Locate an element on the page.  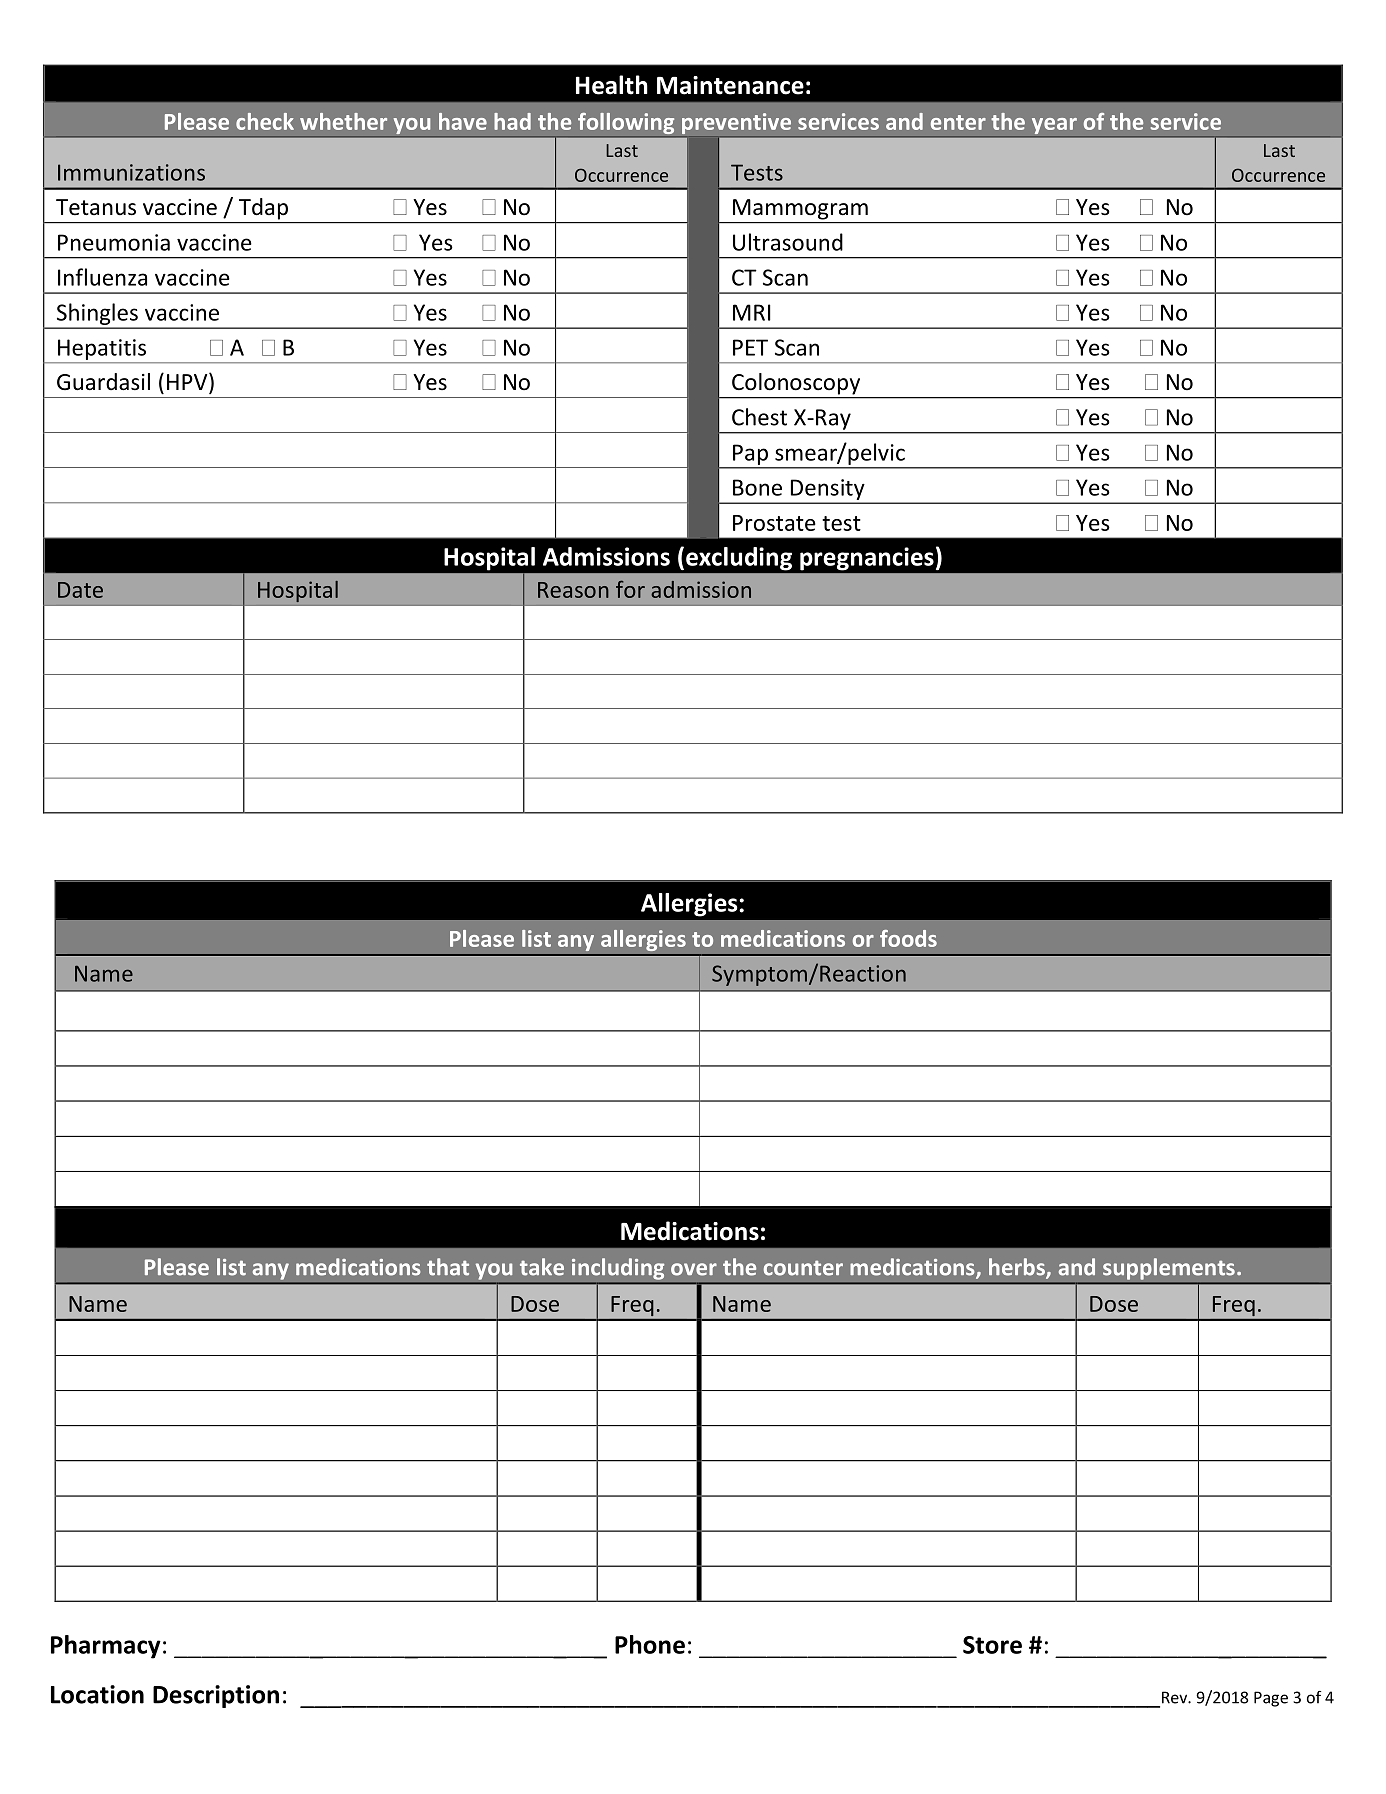
year is located at coordinates (1054, 127).
